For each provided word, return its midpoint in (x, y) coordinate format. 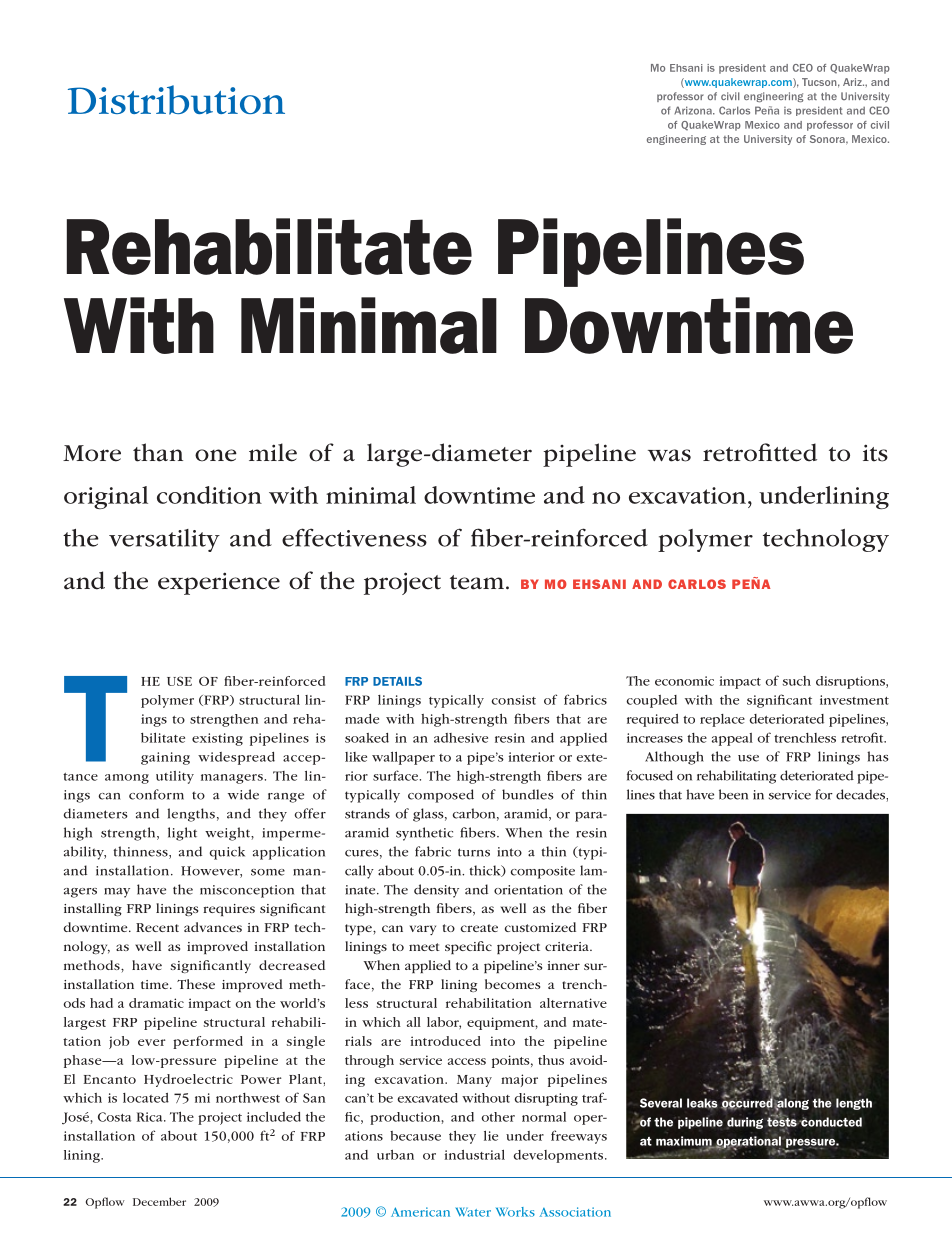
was (669, 455)
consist (513, 700)
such (796, 681)
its (875, 453)
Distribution (176, 100)
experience (219, 583)
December (159, 1201)
